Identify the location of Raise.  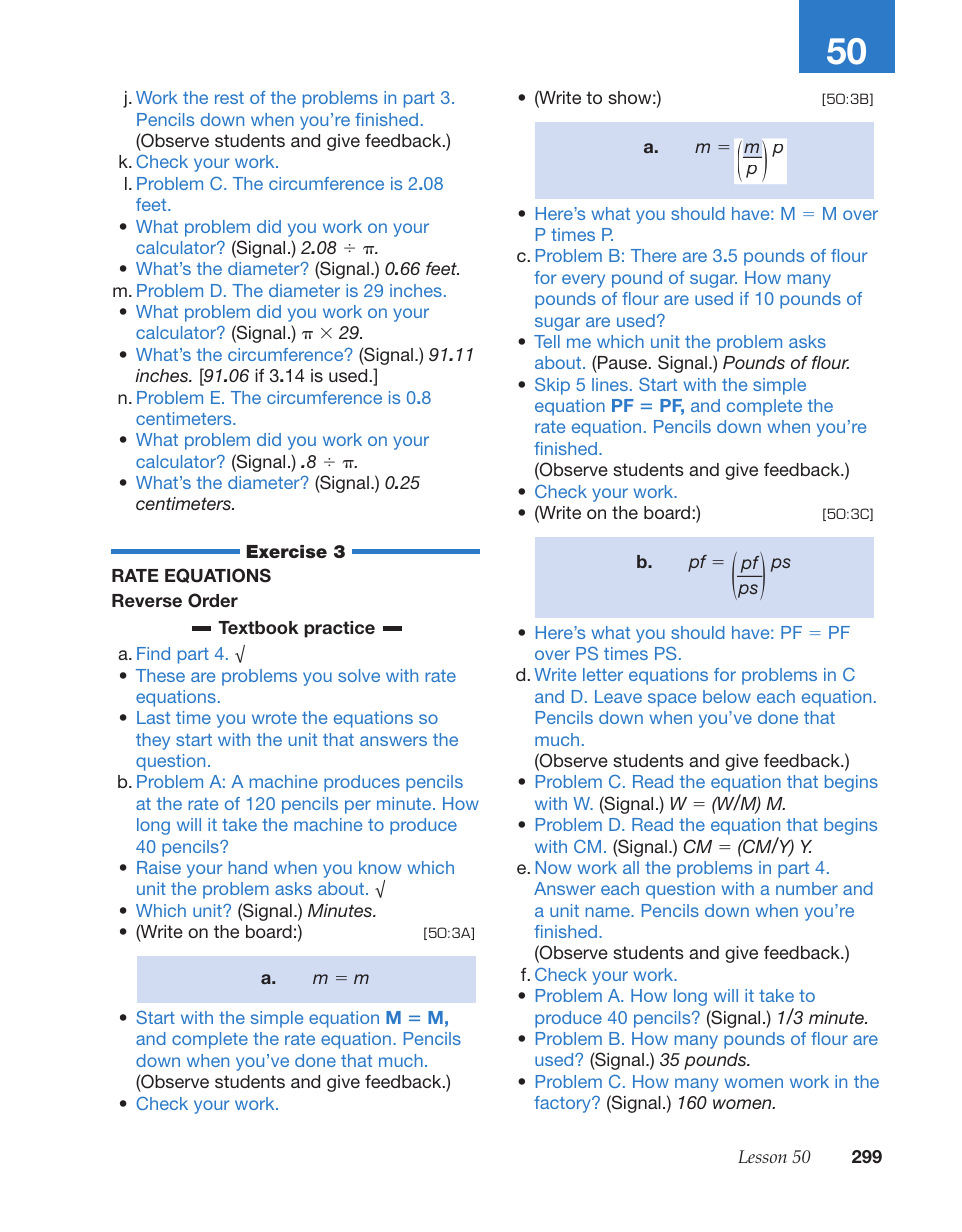
(159, 867).
